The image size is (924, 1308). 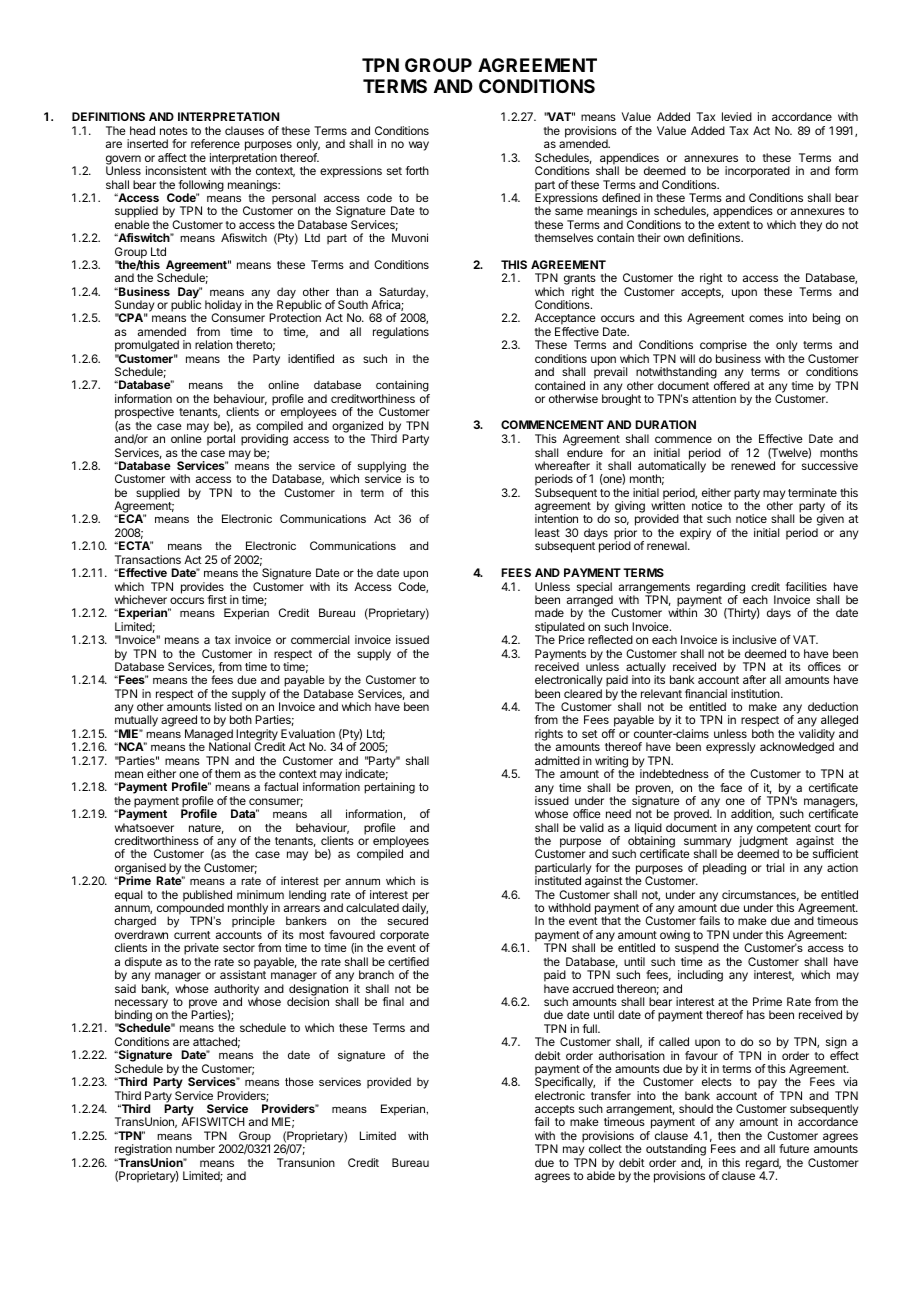 What do you see at coordinates (217, 599) in the image?
I see `first` at bounding box center [217, 599].
